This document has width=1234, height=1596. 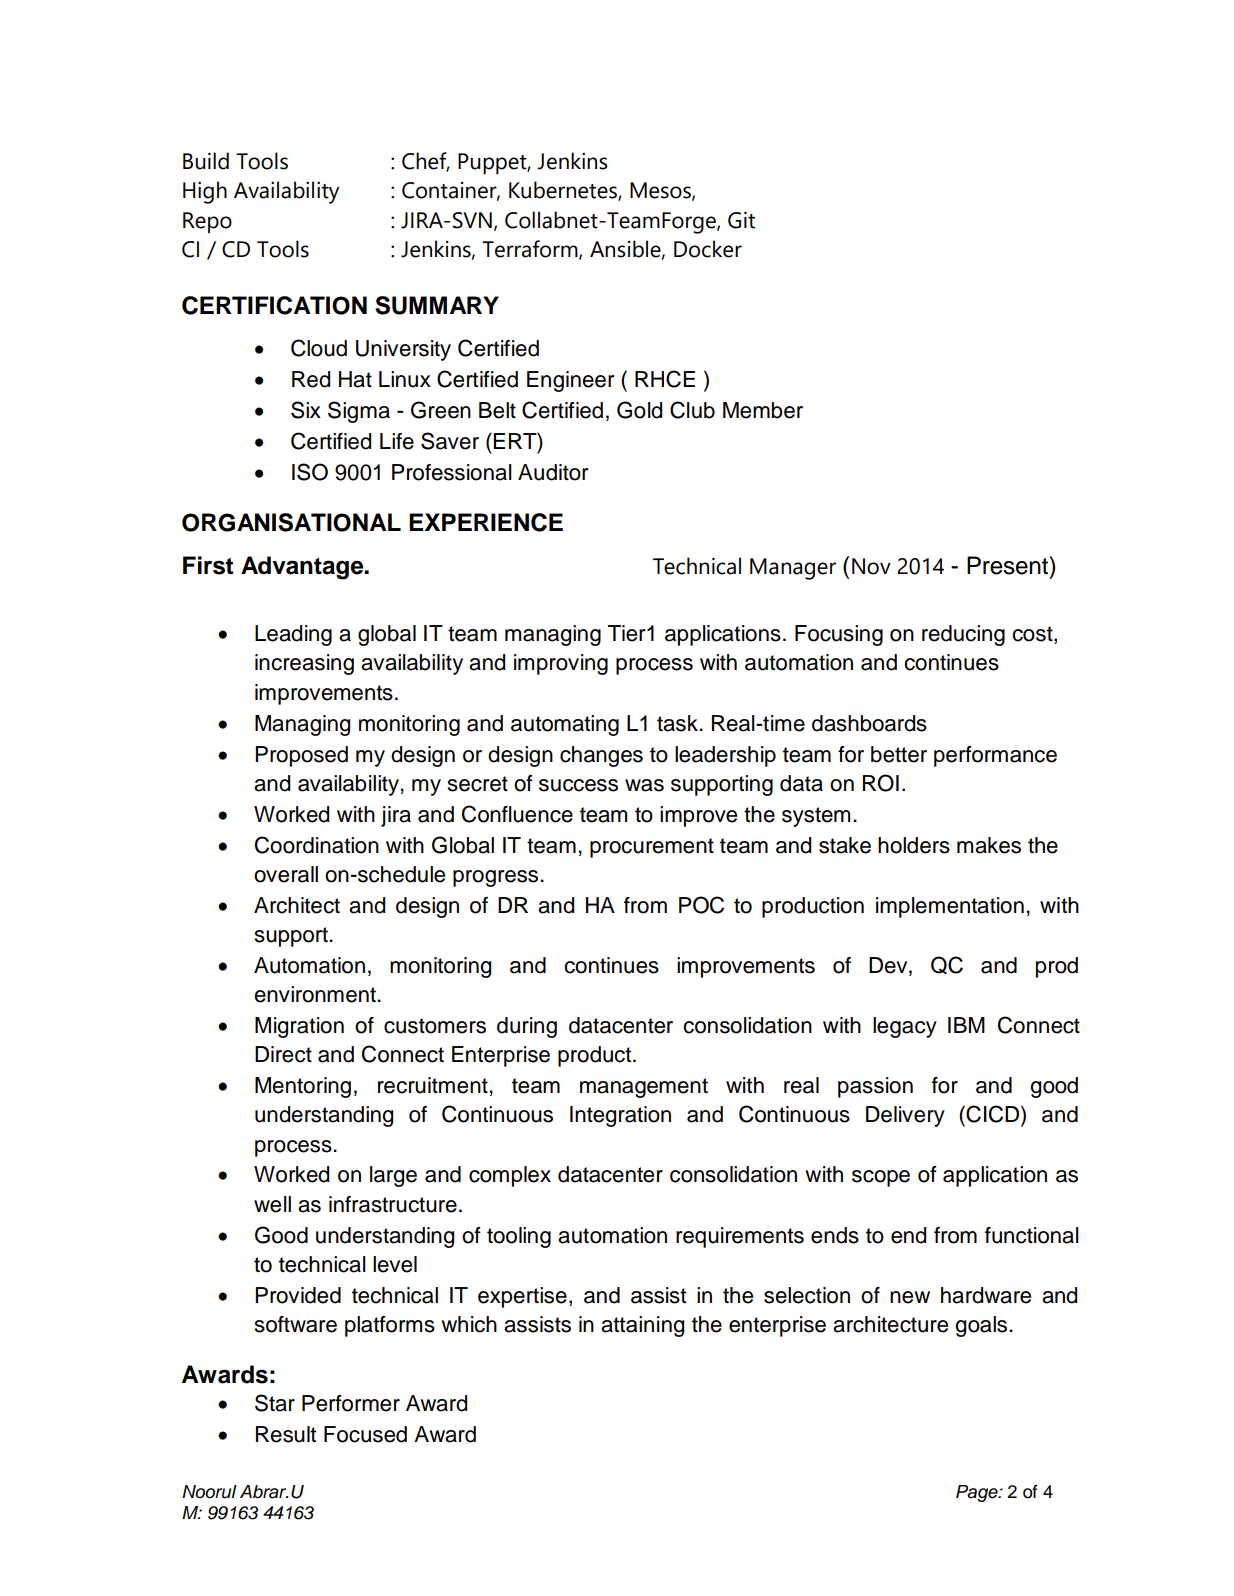 I want to click on reducing, so click(x=963, y=635).
